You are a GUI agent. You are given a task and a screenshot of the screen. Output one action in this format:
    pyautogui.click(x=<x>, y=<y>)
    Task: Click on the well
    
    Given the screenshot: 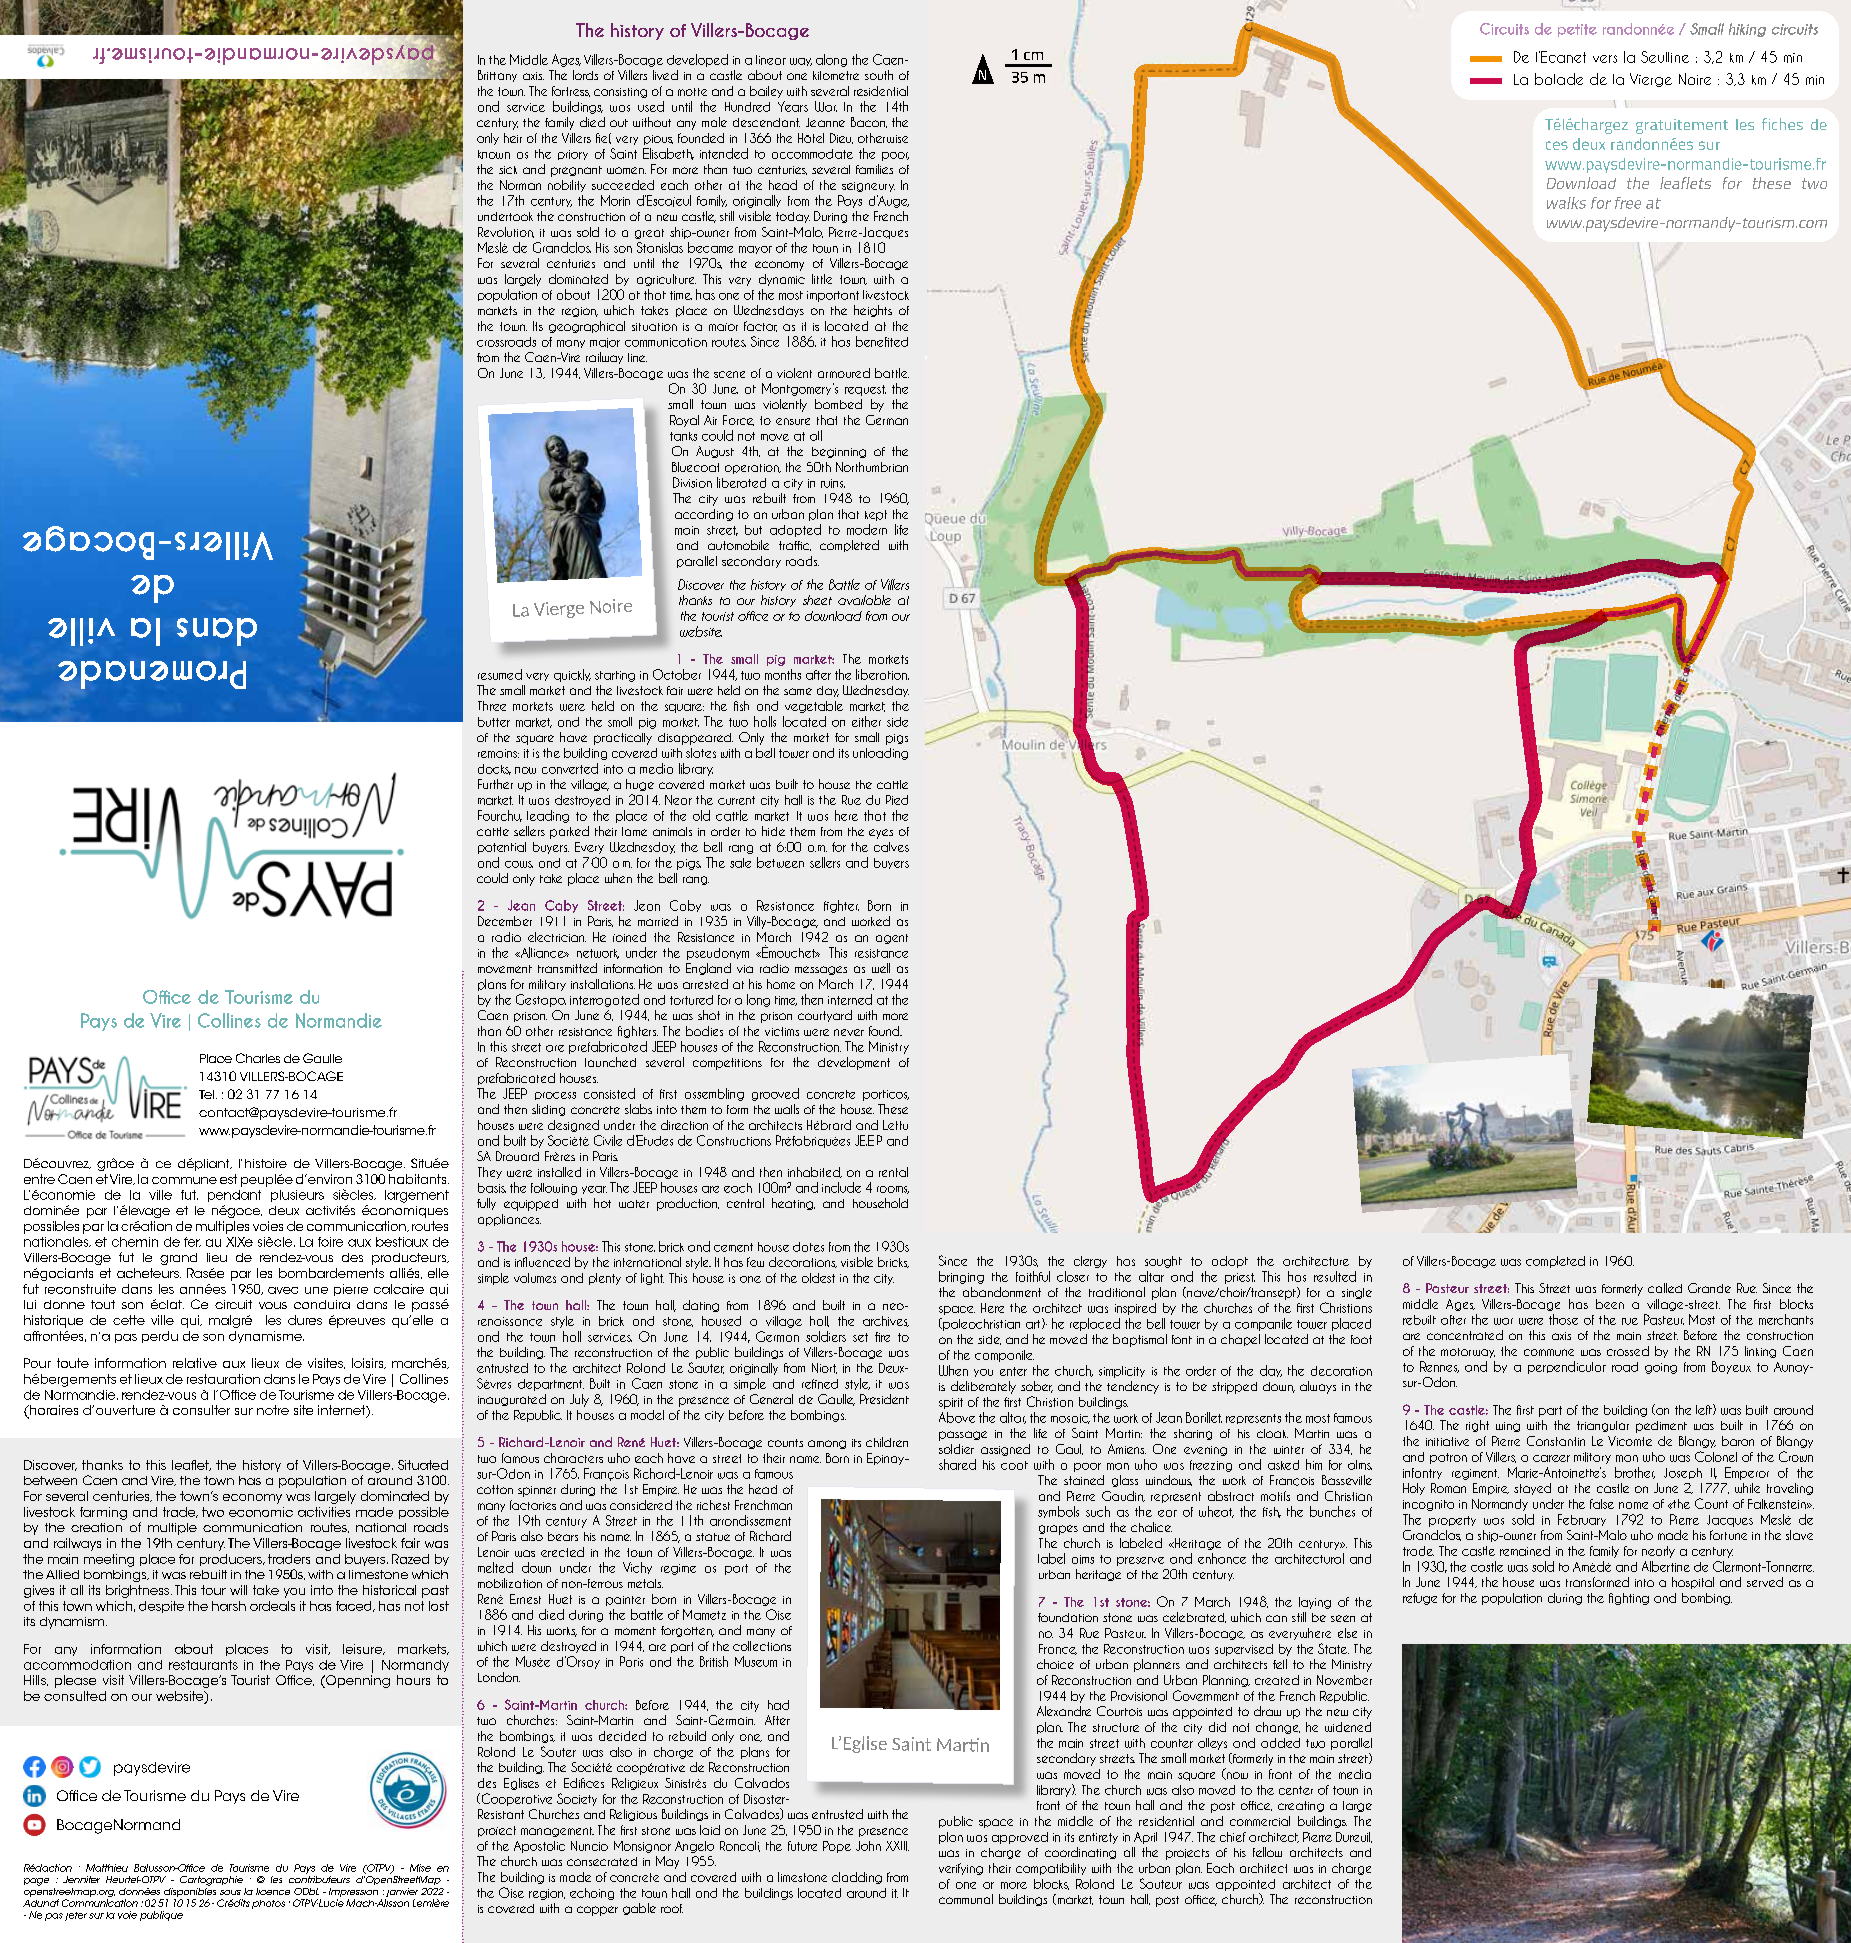 What is the action you would take?
    pyautogui.click(x=881, y=968)
